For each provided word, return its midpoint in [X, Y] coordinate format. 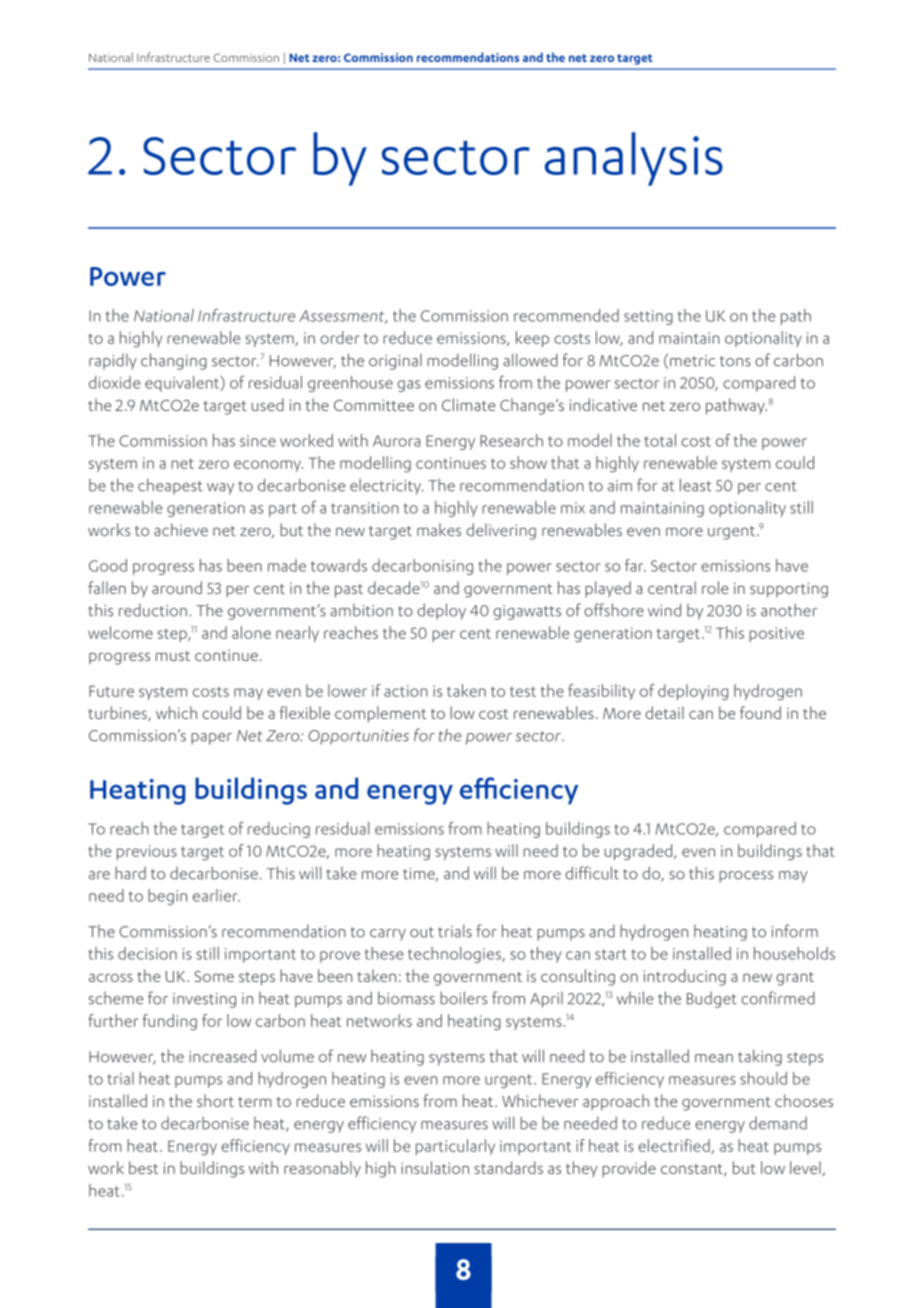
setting [648, 317]
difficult [592, 873]
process [746, 877]
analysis [634, 159]
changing [174, 361]
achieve [181, 529]
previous [147, 852]
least [696, 485]
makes [439, 529]
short [215, 1100]
